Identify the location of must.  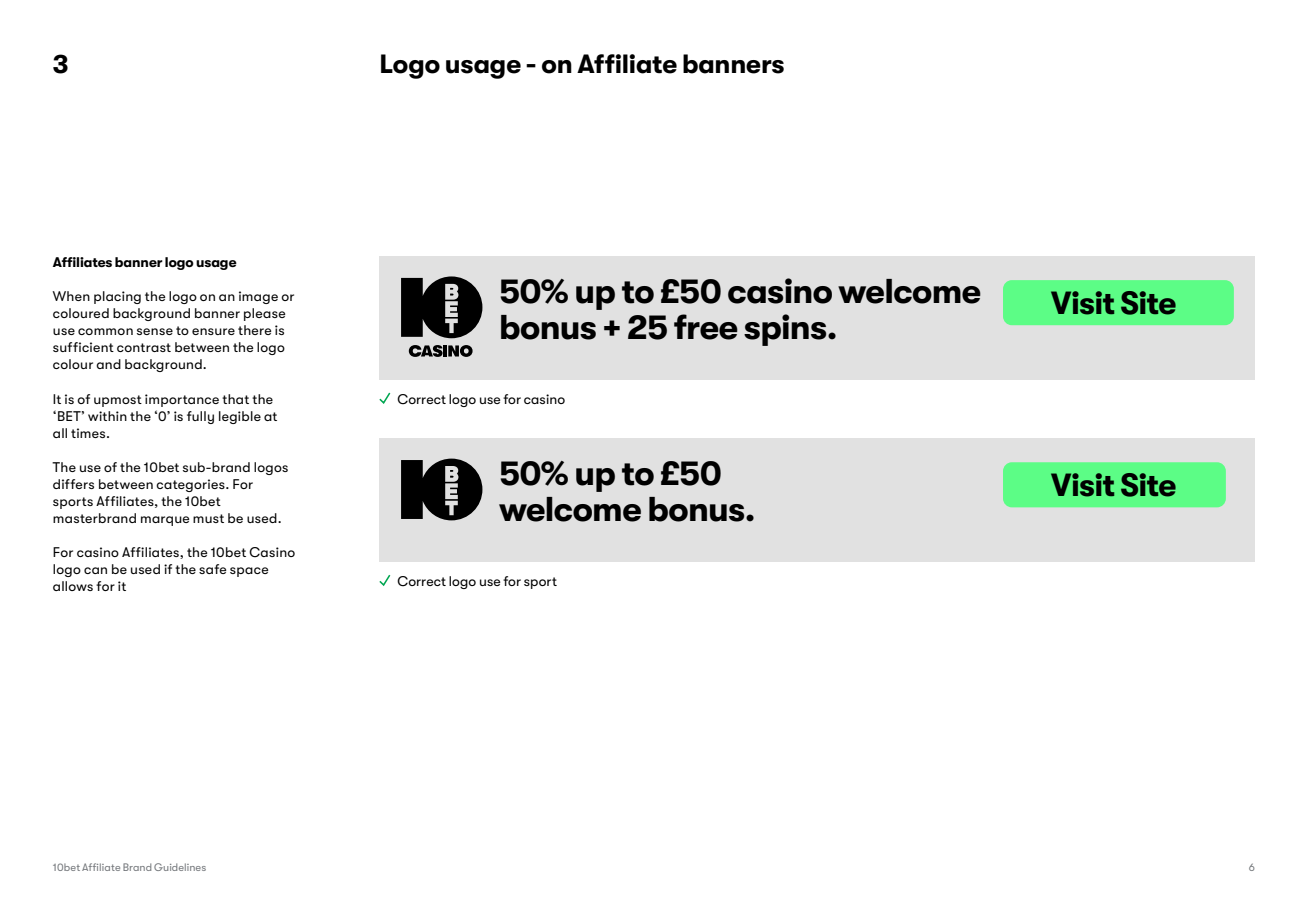
(208, 518).
